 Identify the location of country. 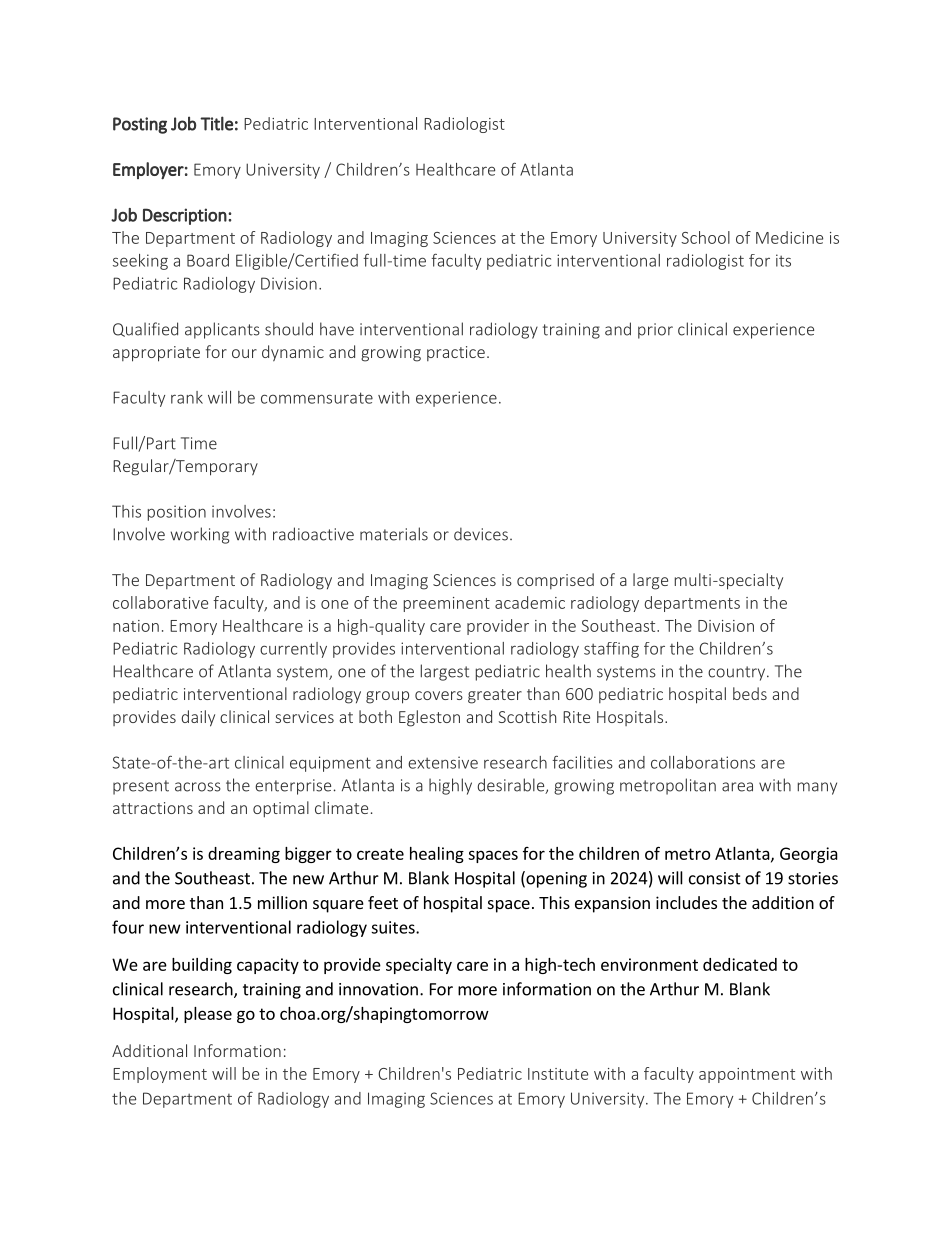
(738, 673).
